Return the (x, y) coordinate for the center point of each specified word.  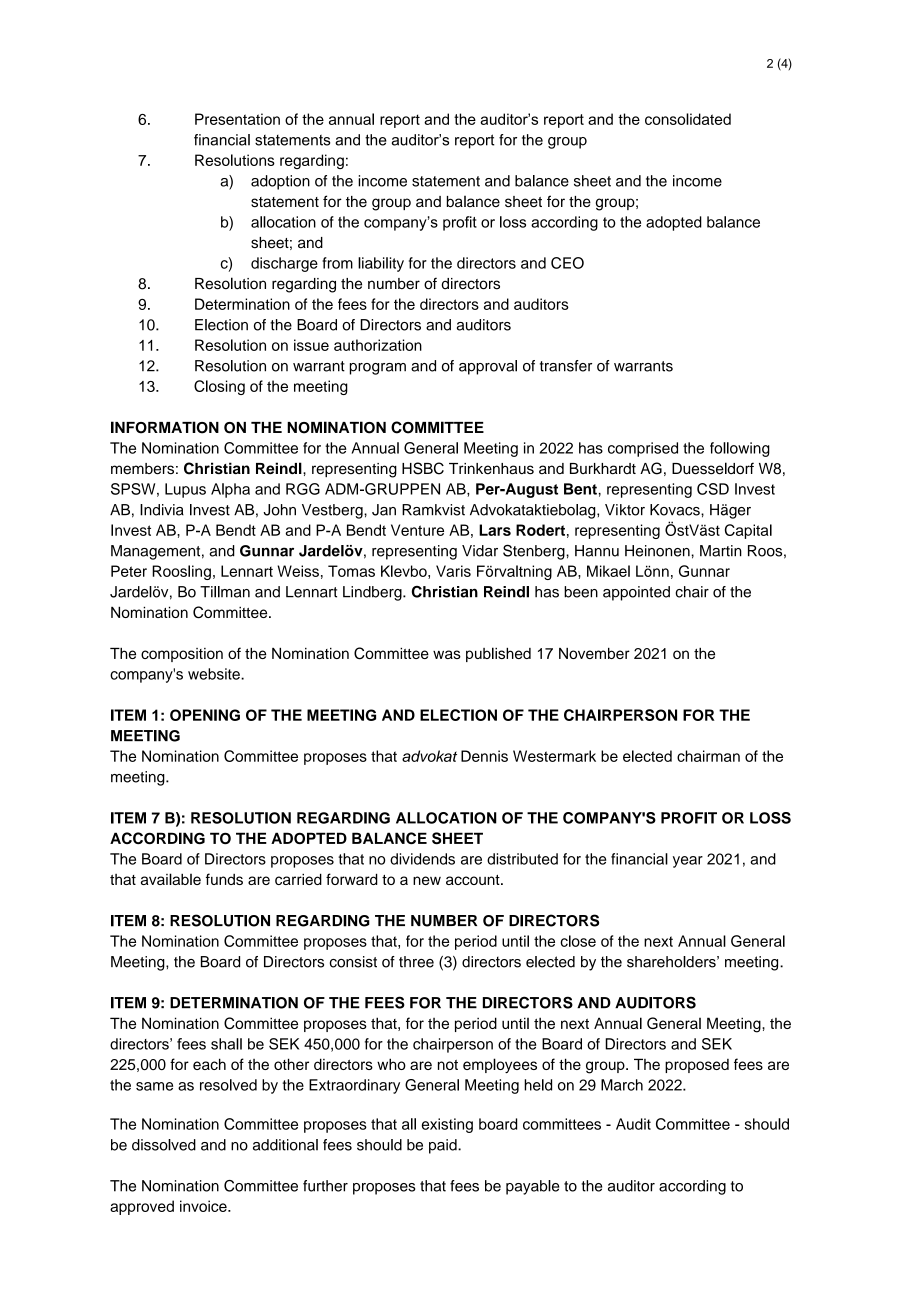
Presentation (237, 119)
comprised (643, 449)
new (427, 880)
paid (444, 1146)
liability (381, 264)
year (688, 862)
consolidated (688, 119)
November (594, 653)
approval (488, 367)
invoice (204, 1206)
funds (224, 879)
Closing (219, 387)
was (447, 654)
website (215, 674)
